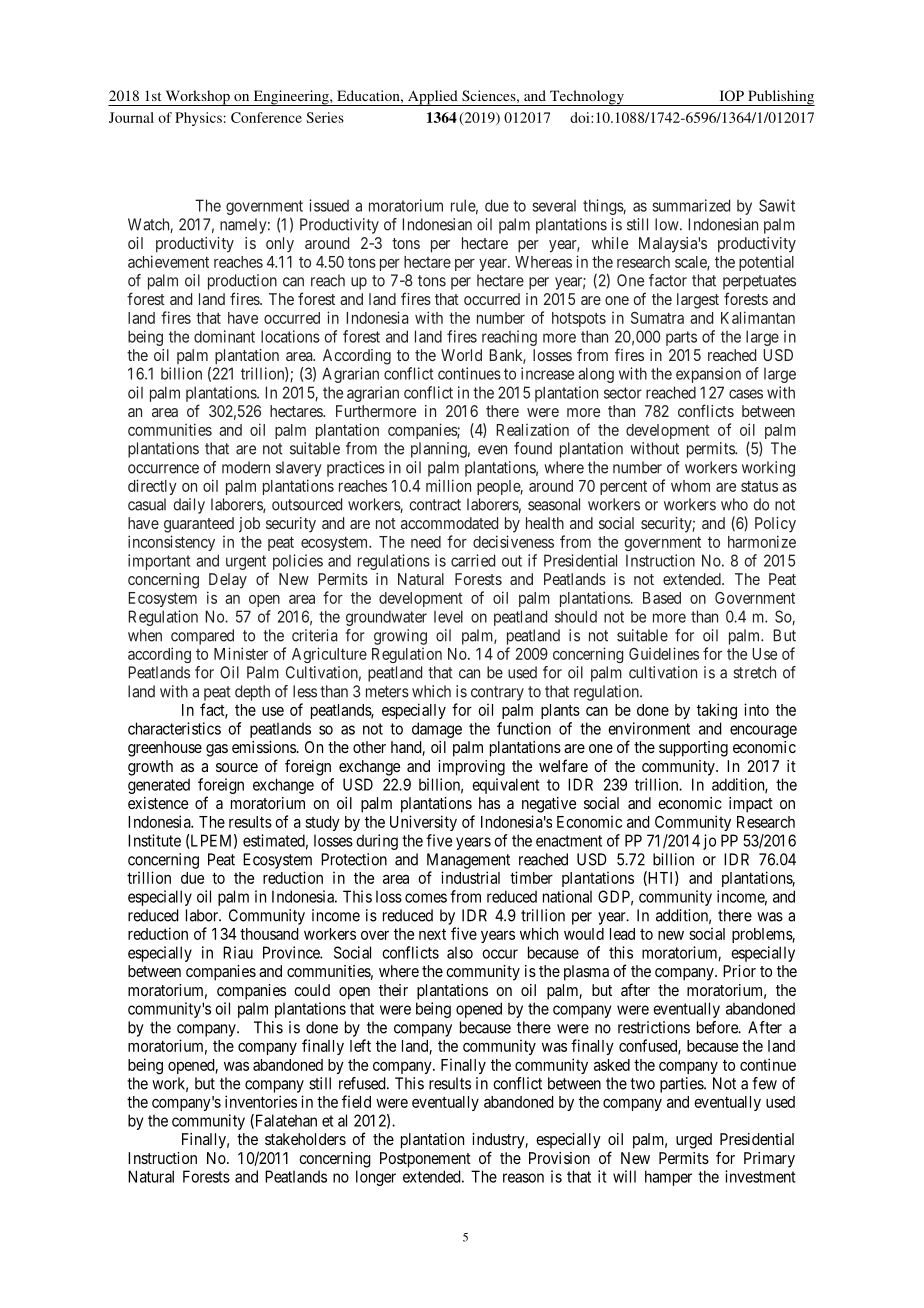  What do you see at coordinates (694, 1141) in the screenshot?
I see `urged` at bounding box center [694, 1141].
